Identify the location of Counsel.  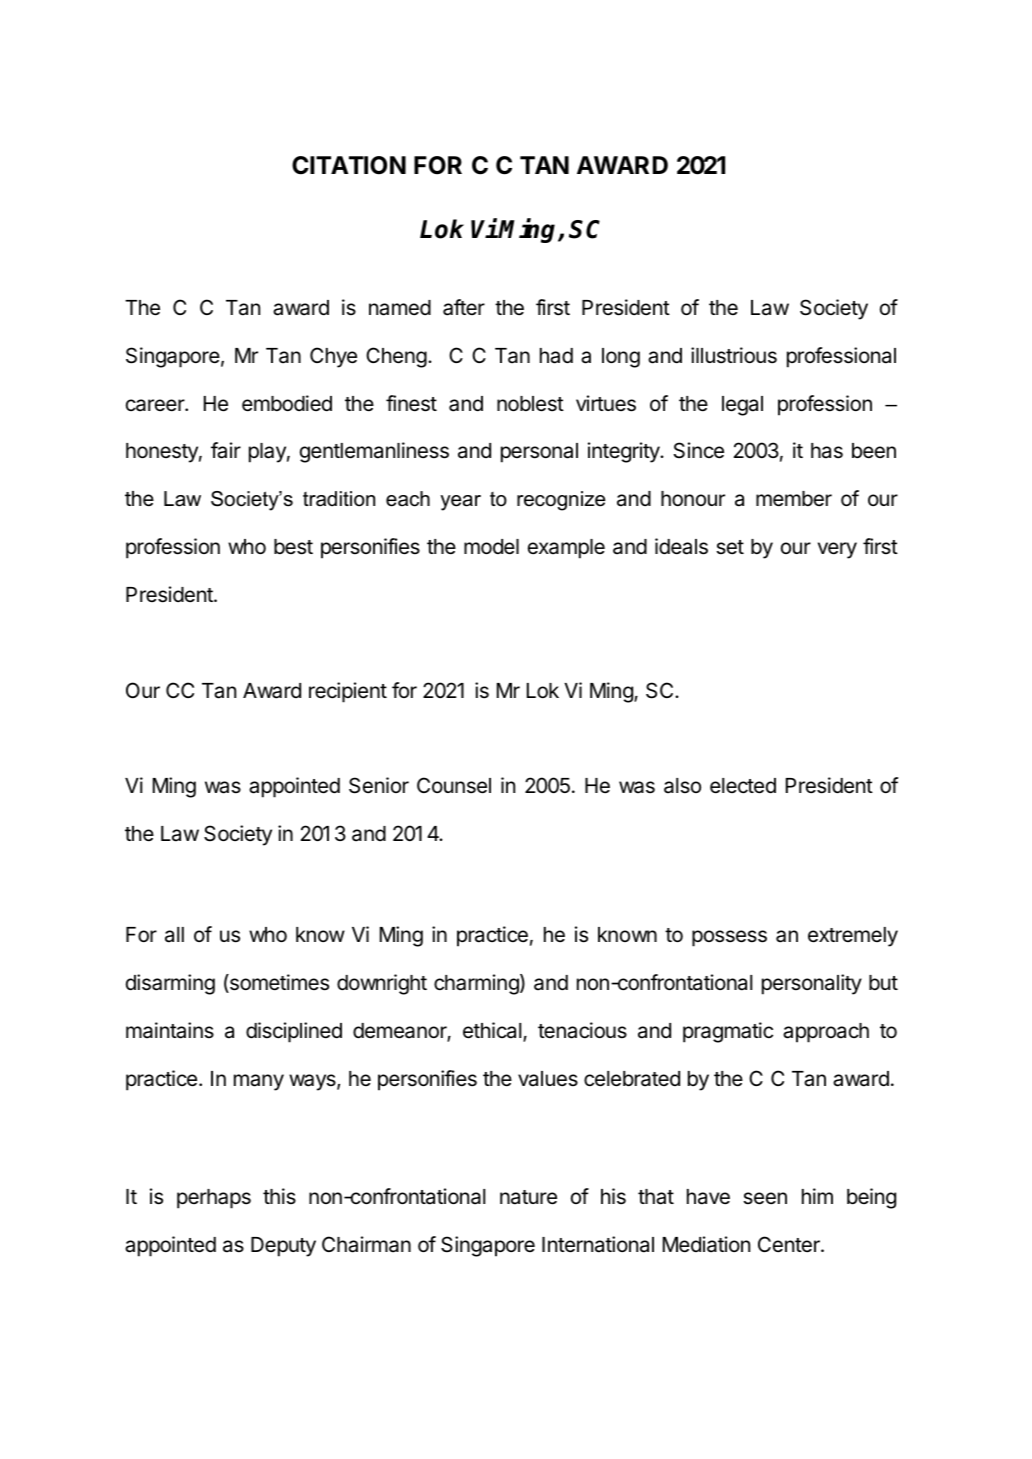
(454, 785).
